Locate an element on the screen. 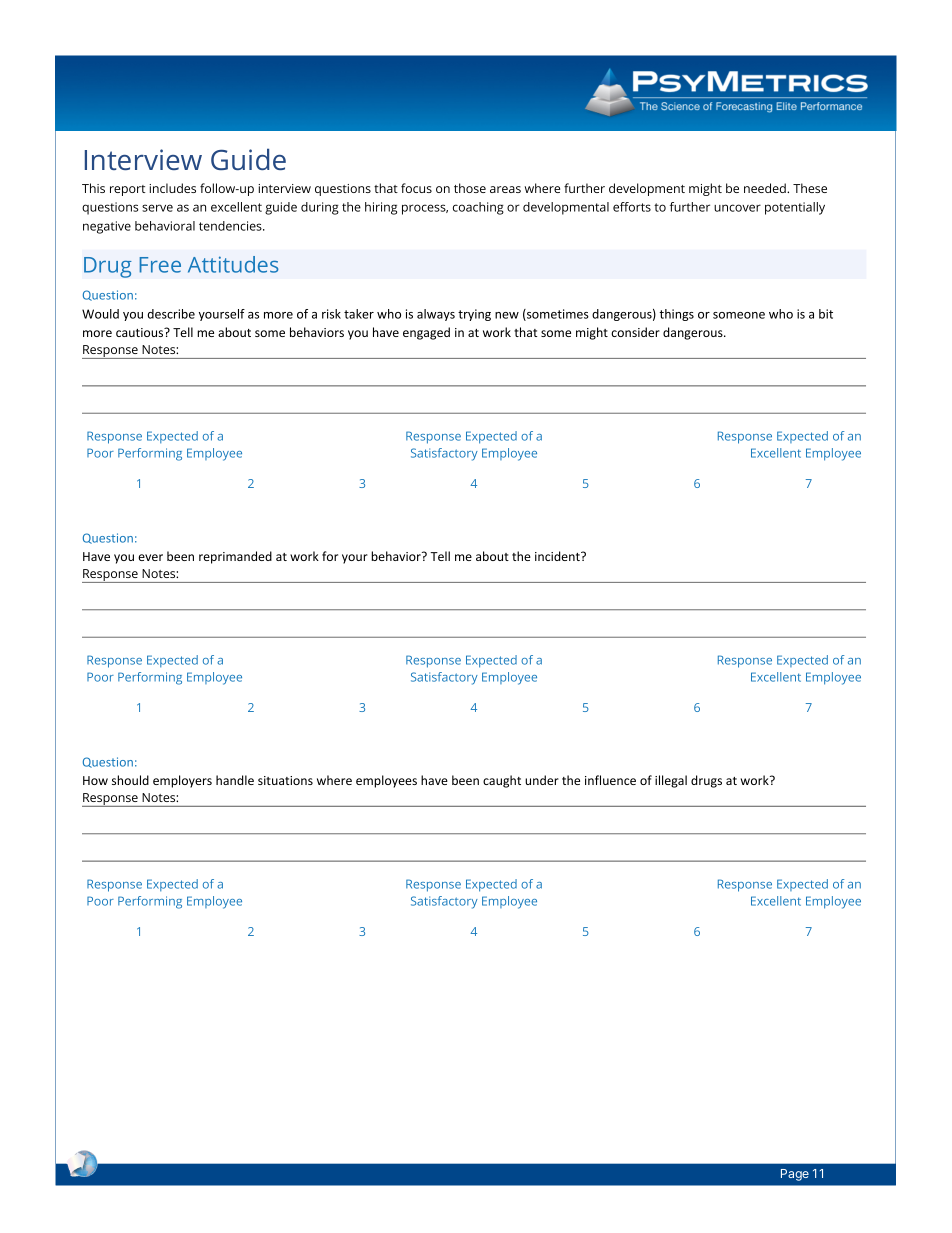  uncover is located at coordinates (737, 208).
